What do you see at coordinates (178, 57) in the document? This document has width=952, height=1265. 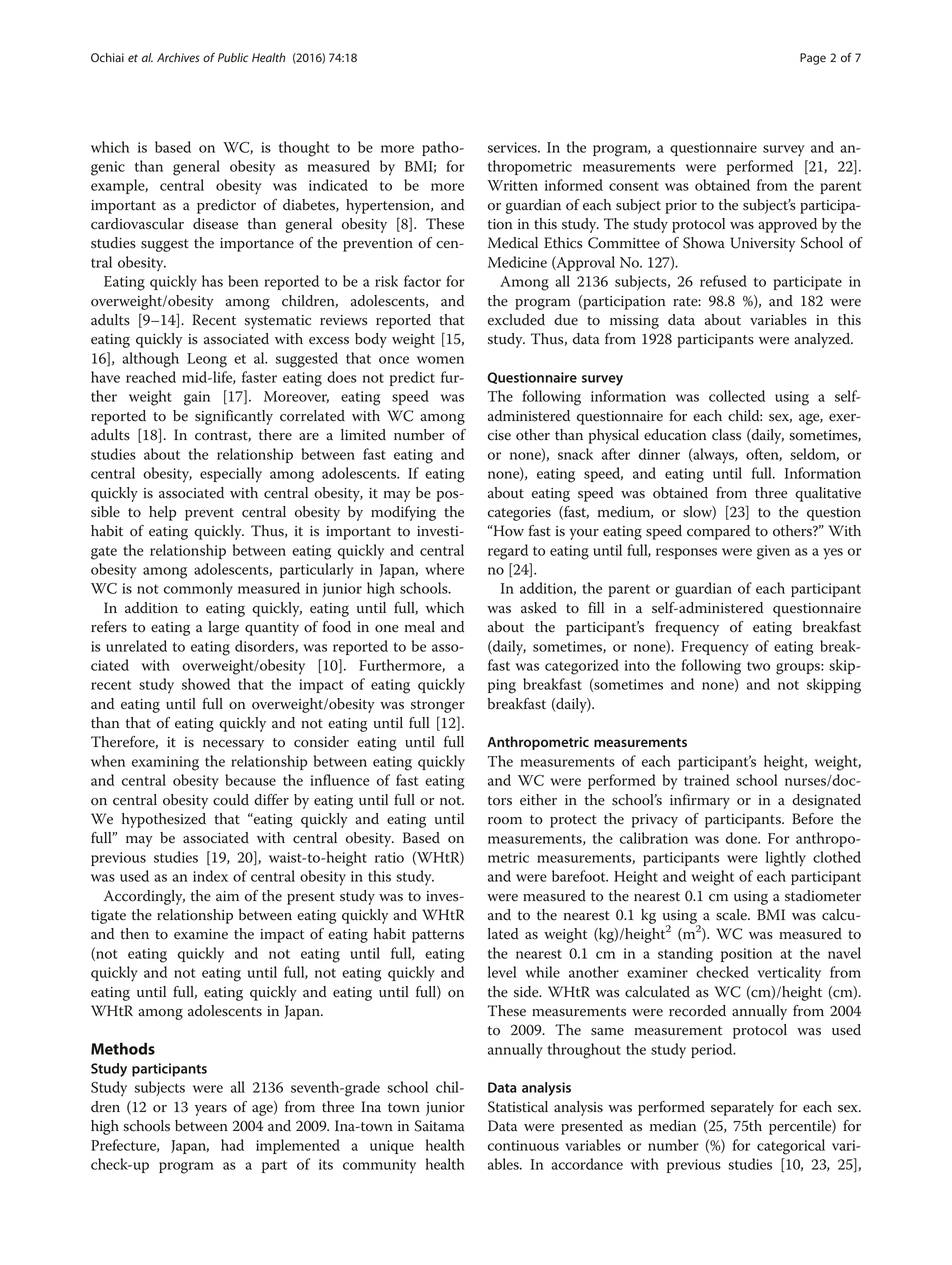 I see `Archives` at bounding box center [178, 57].
